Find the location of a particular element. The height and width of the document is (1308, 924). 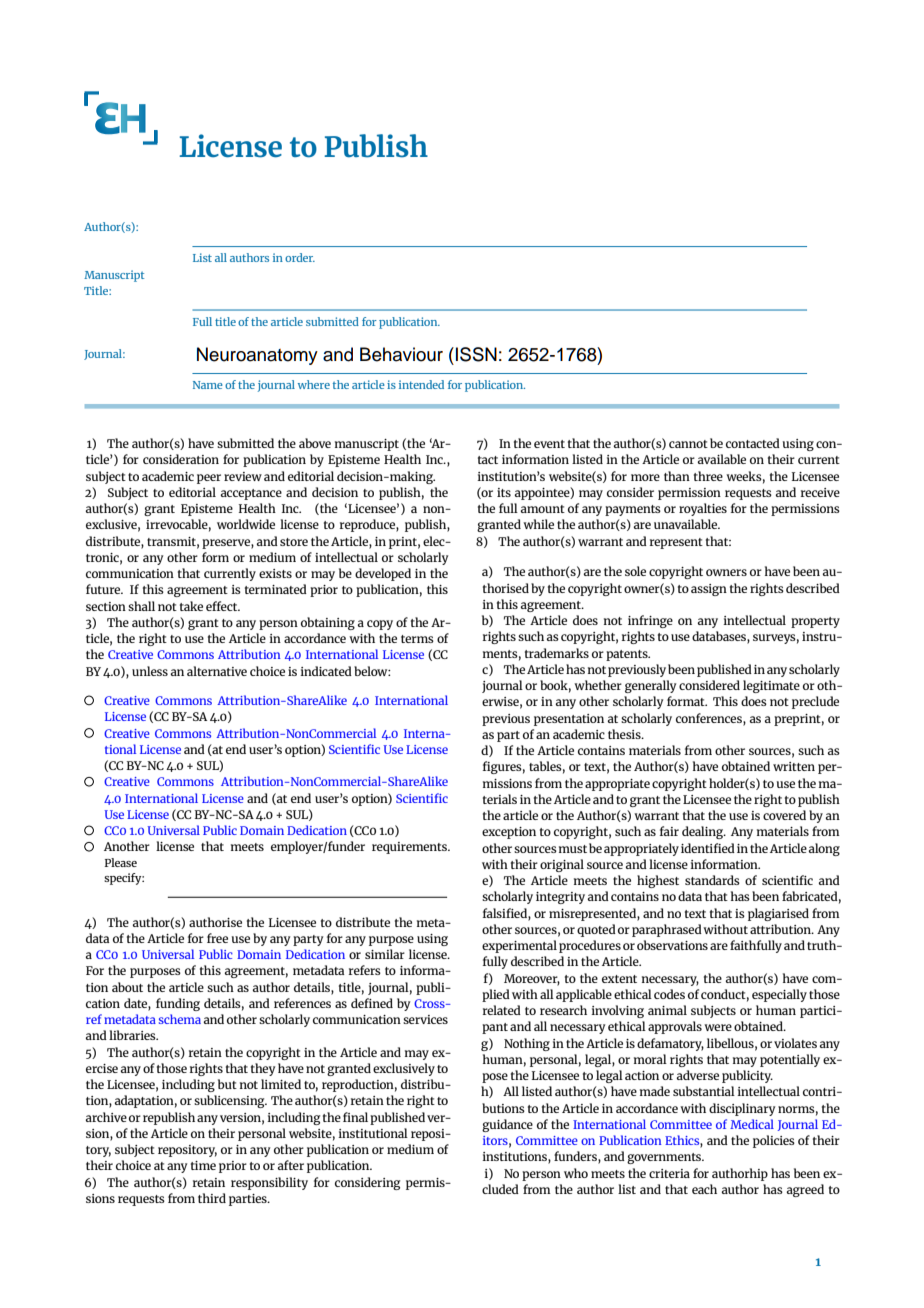

cannot is located at coordinates (688, 444).
